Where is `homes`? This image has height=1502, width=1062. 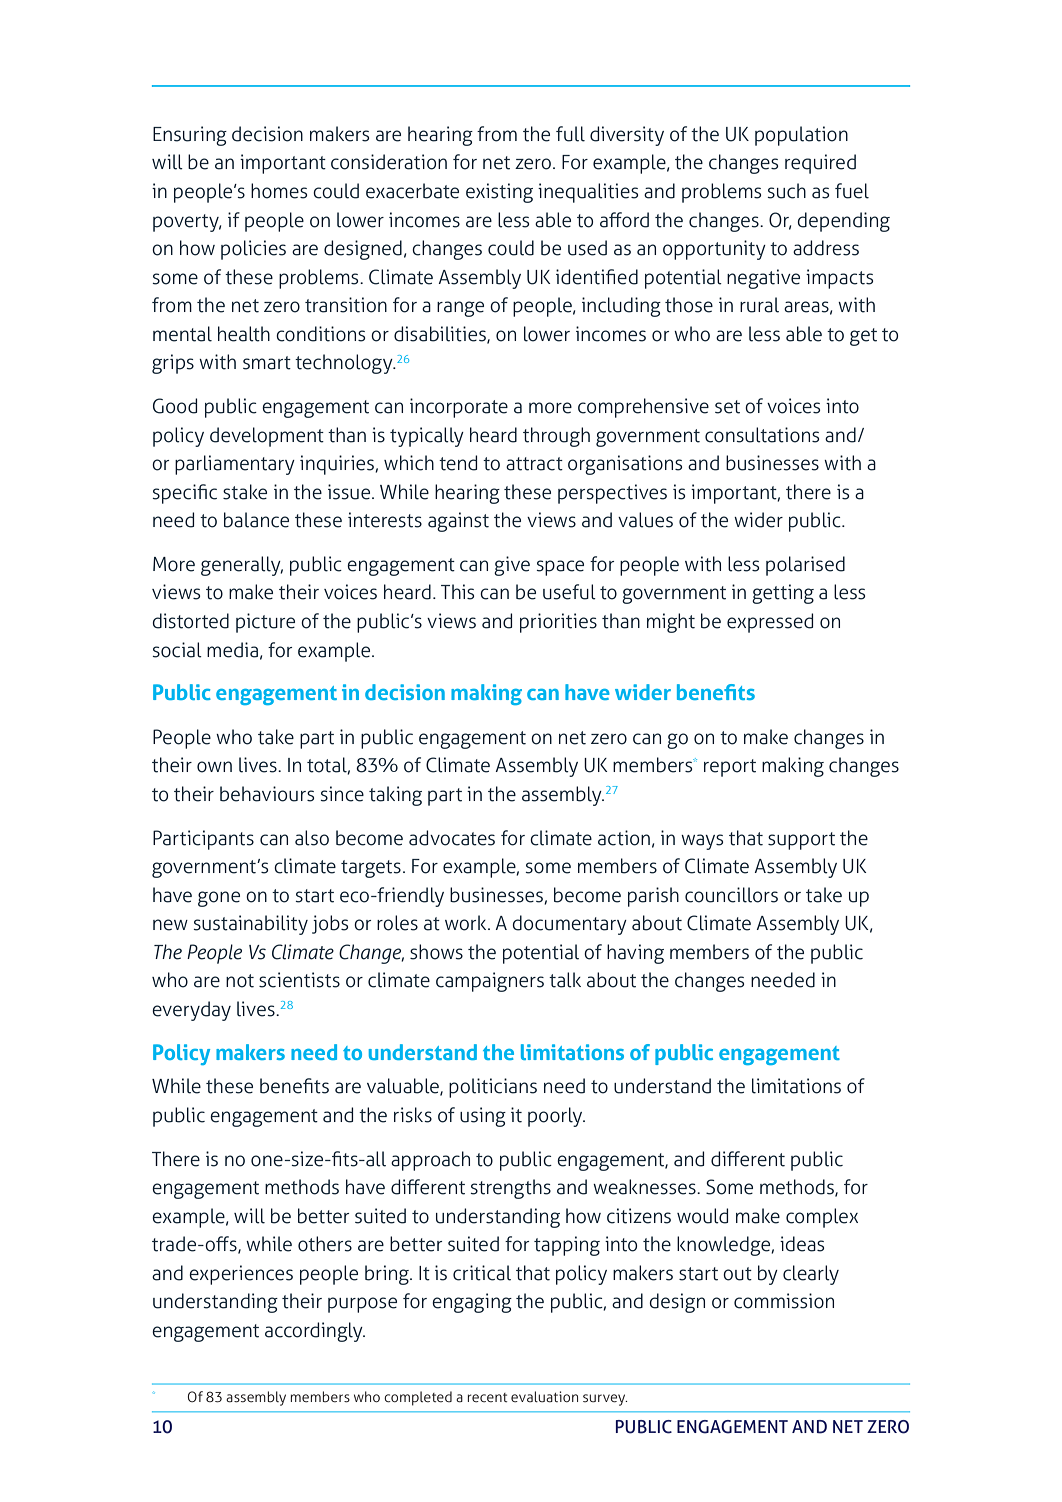
homes is located at coordinates (279, 191).
